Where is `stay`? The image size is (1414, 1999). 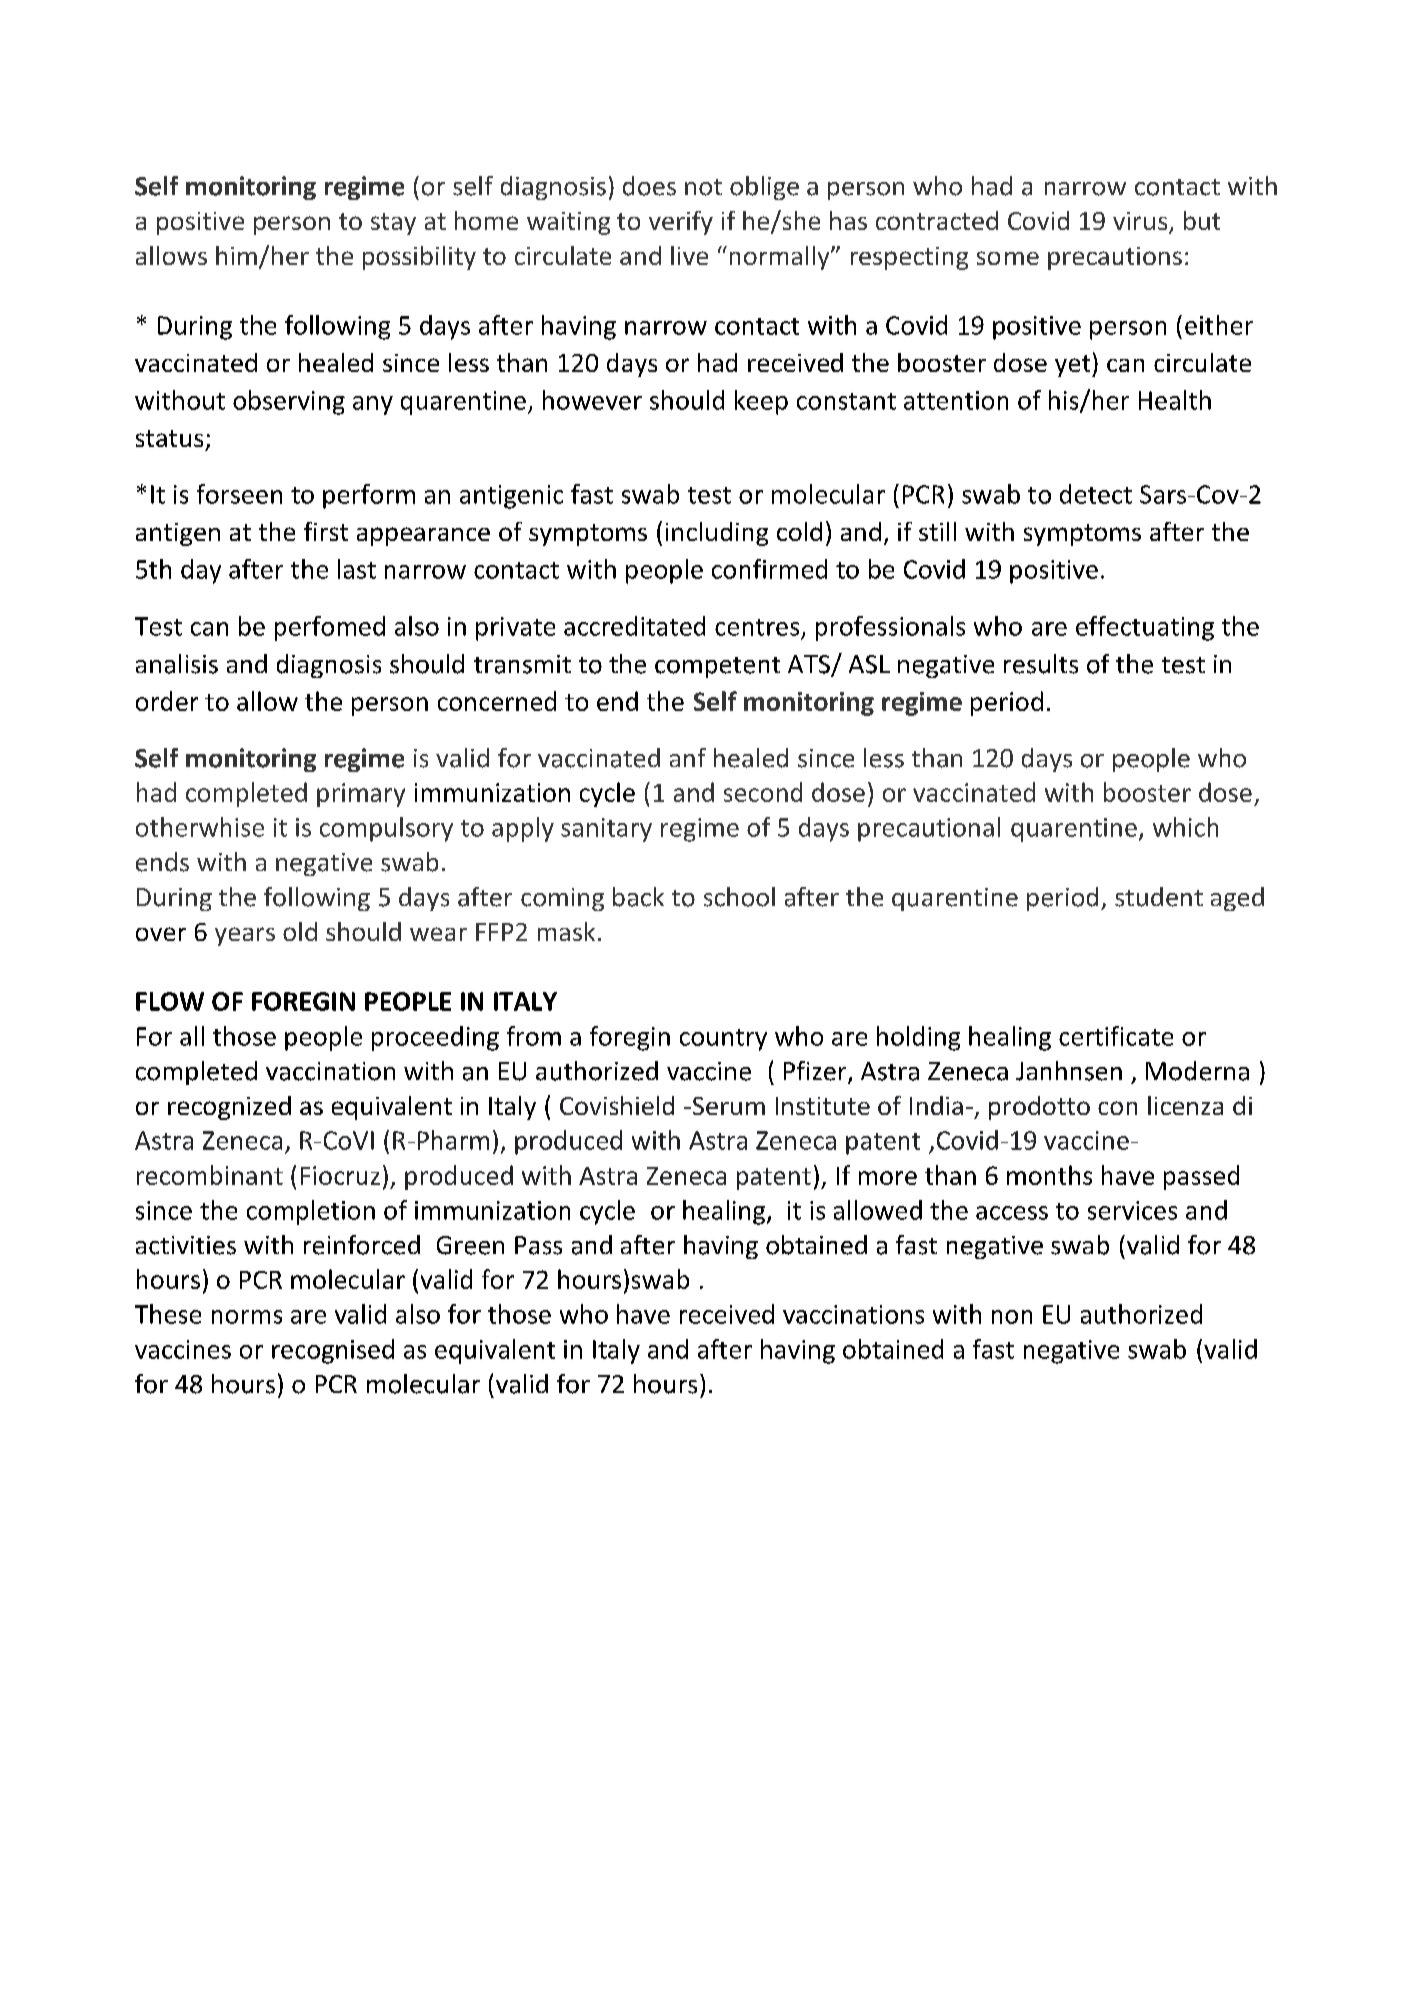 stay is located at coordinates (393, 224).
